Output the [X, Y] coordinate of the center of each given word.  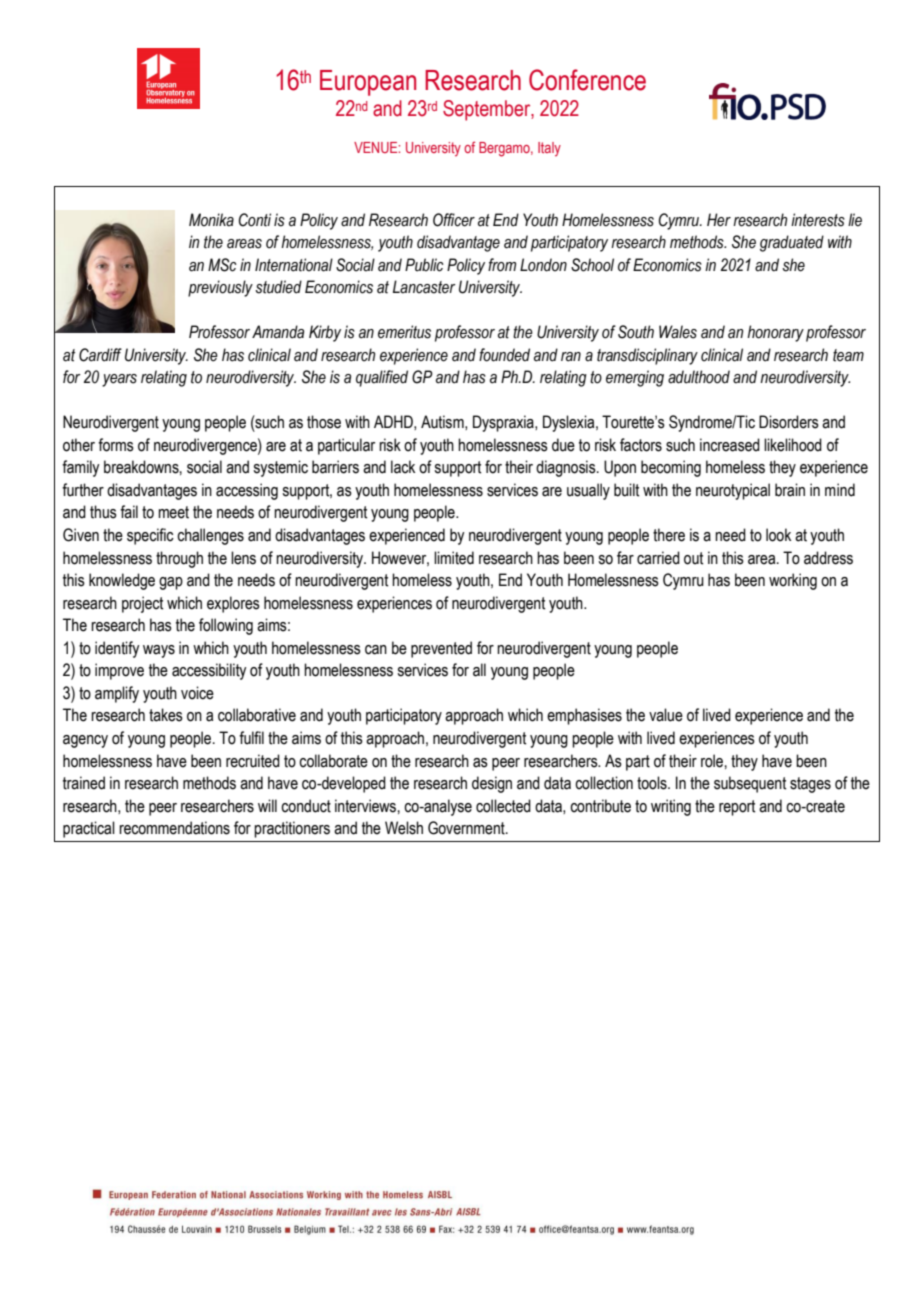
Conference [587, 80]
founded [504, 355]
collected [503, 806]
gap [171, 583]
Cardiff [100, 355]
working [793, 581]
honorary [775, 333]
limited [454, 558]
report [737, 808]
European [368, 83]
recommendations [174, 828]
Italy [549, 149]
